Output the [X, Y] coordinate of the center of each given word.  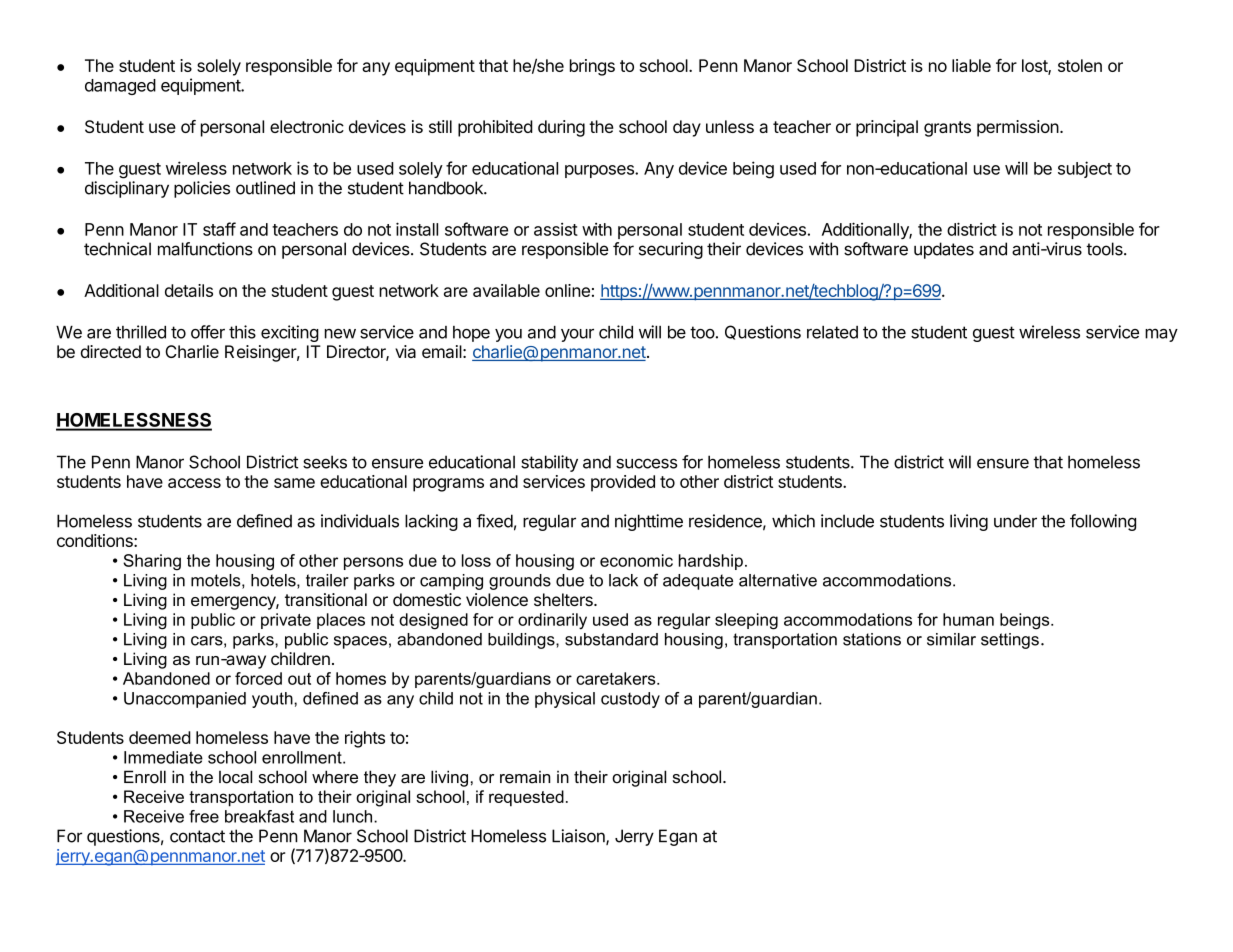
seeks [325, 462]
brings [592, 67]
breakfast [259, 816]
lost [1035, 67]
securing [671, 250]
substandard [611, 639]
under [1015, 521]
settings [1010, 641]
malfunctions [205, 249]
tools [1105, 249]
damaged [120, 87]
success [646, 463]
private [286, 621]
